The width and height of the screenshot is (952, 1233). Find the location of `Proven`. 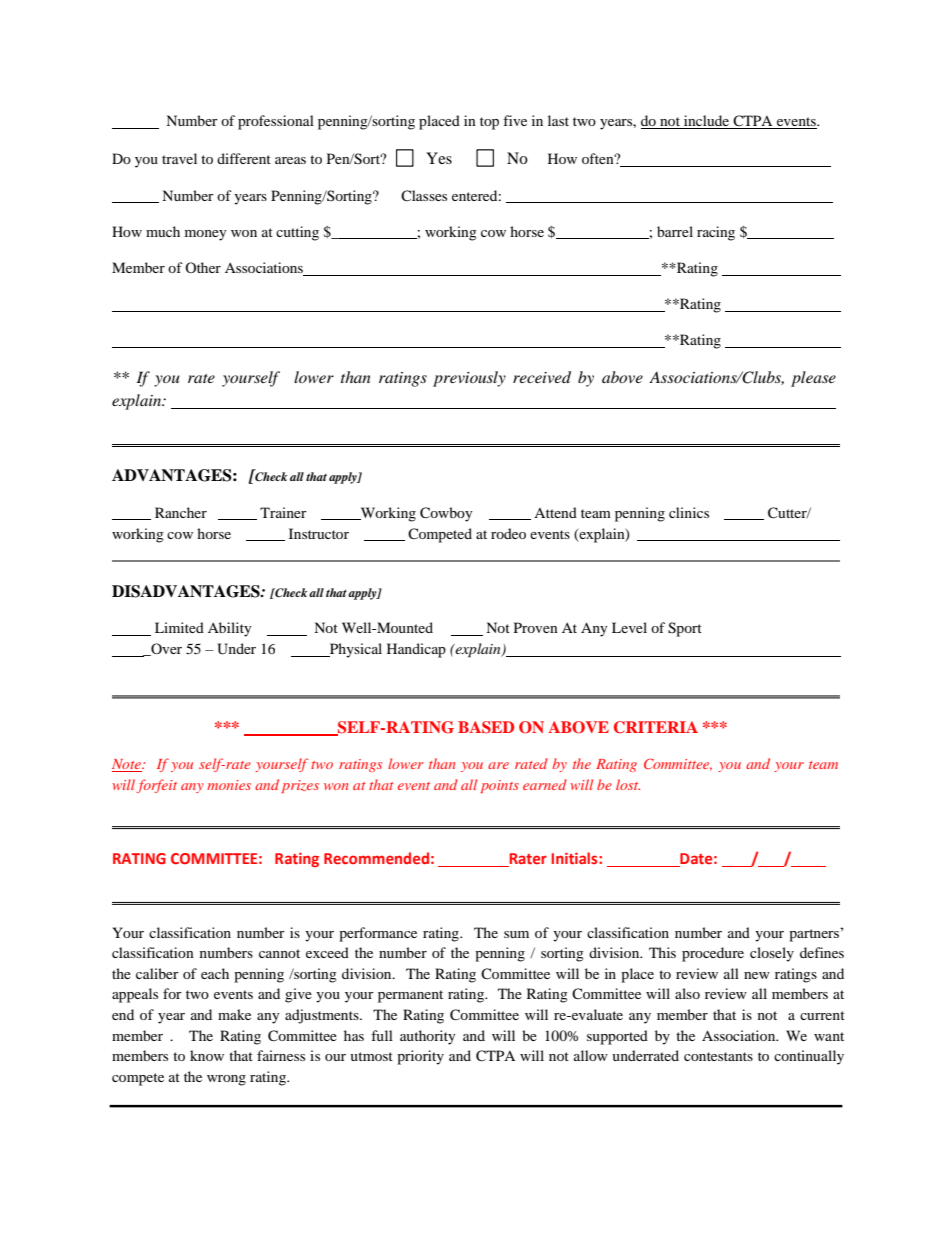

Proven is located at coordinates (536, 627).
